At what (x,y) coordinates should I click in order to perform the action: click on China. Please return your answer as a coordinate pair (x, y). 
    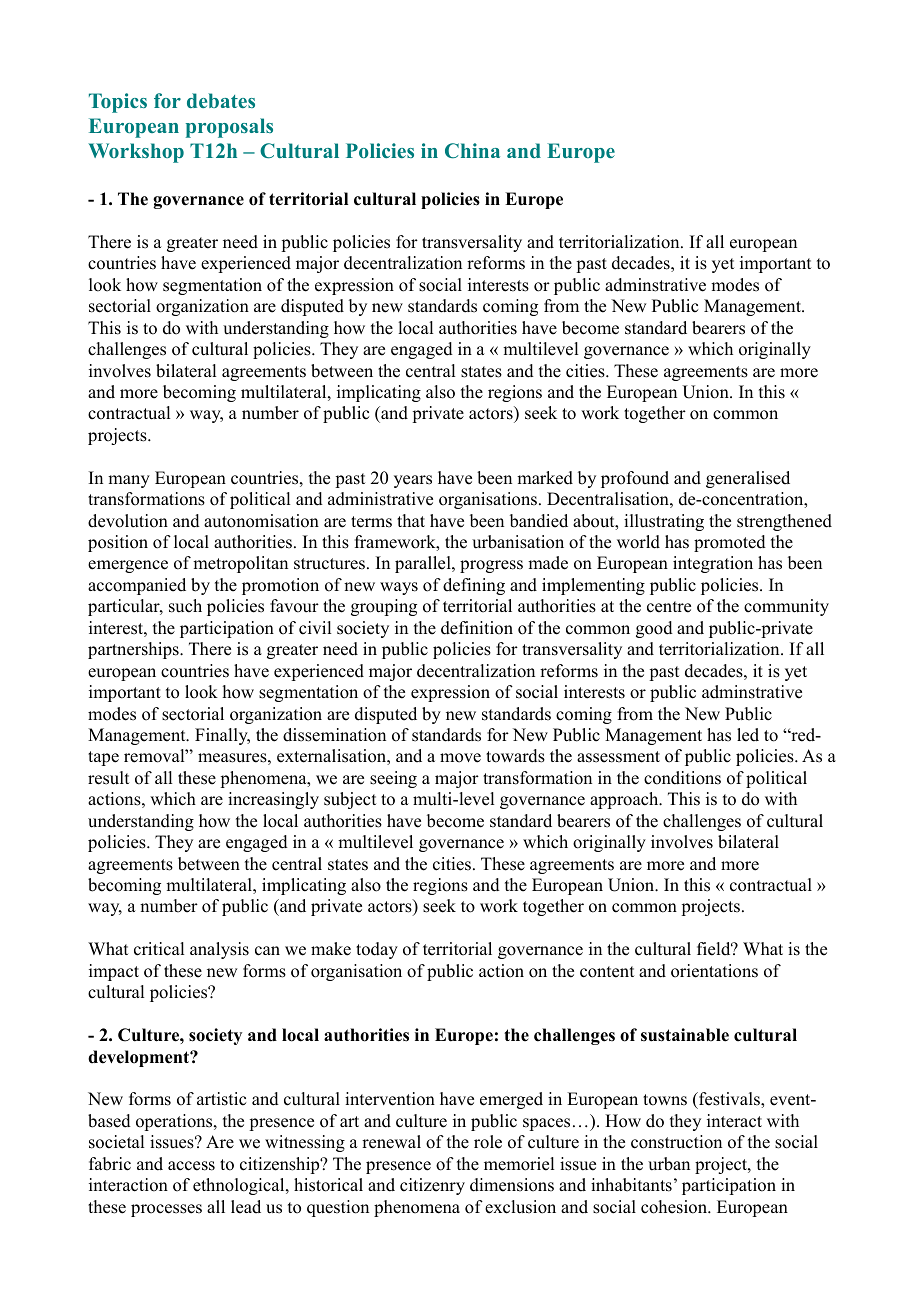
    Looking at the image, I should click on (472, 151).
